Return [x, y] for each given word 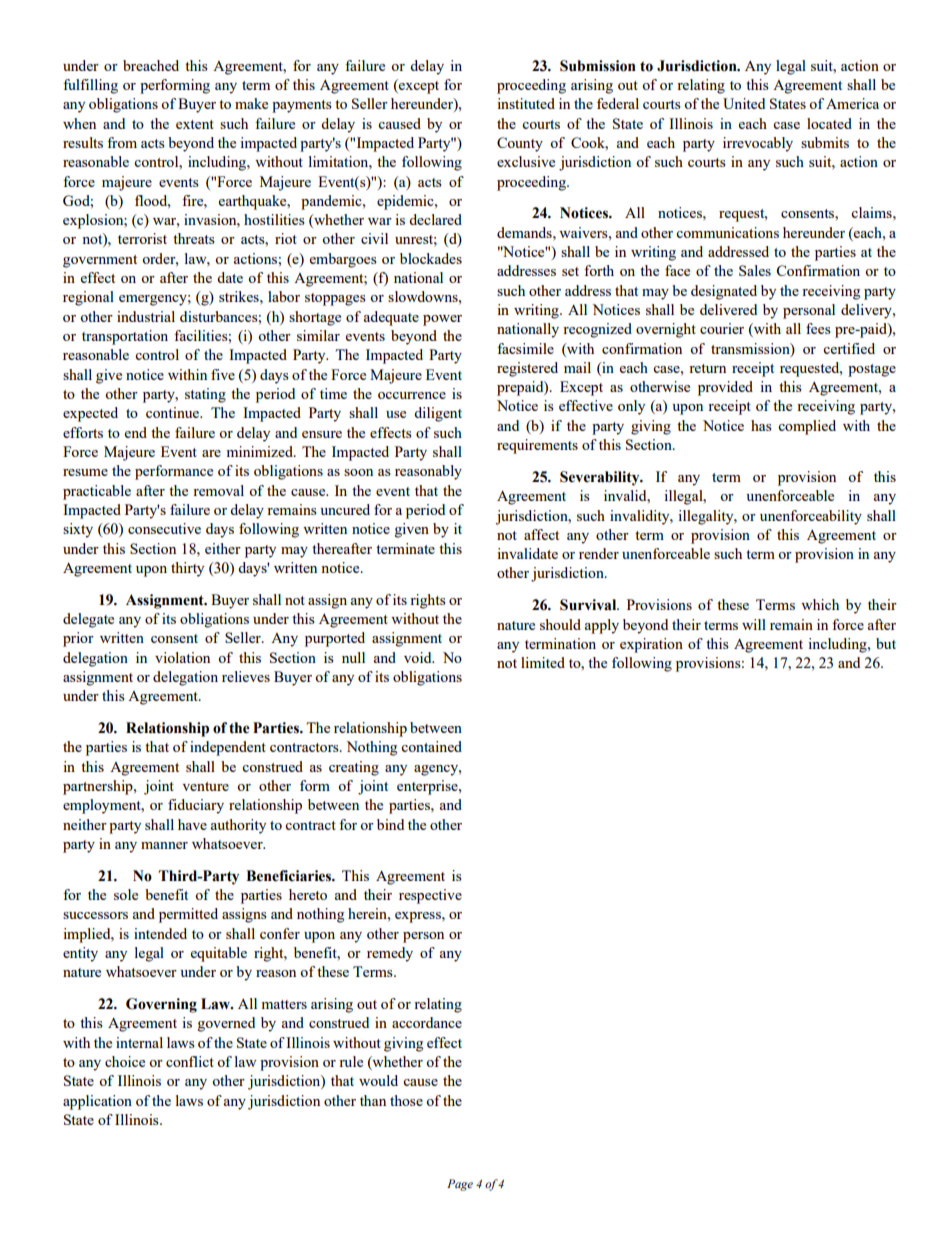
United [744, 103]
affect [541, 534]
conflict [190, 1061]
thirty [187, 569]
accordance [427, 1022]
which [820, 604]
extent [195, 124]
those [406, 1100]
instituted [526, 103]
